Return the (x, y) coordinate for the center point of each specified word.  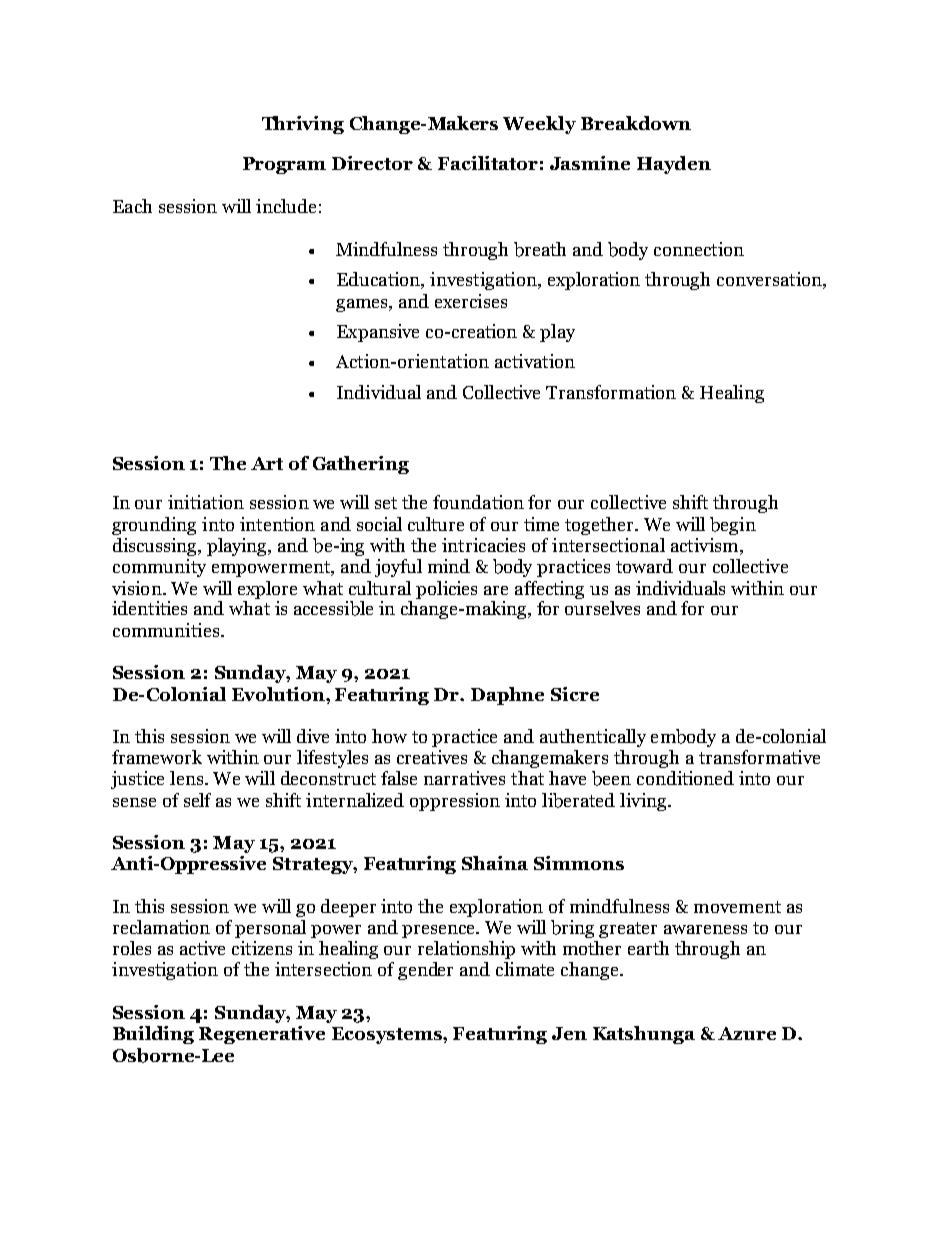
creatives (432, 757)
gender (425, 971)
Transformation (611, 392)
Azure (747, 1033)
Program (284, 165)
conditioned (685, 778)
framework (157, 757)
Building (153, 1035)
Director (372, 163)
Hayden (674, 165)
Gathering (361, 465)
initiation (206, 502)
